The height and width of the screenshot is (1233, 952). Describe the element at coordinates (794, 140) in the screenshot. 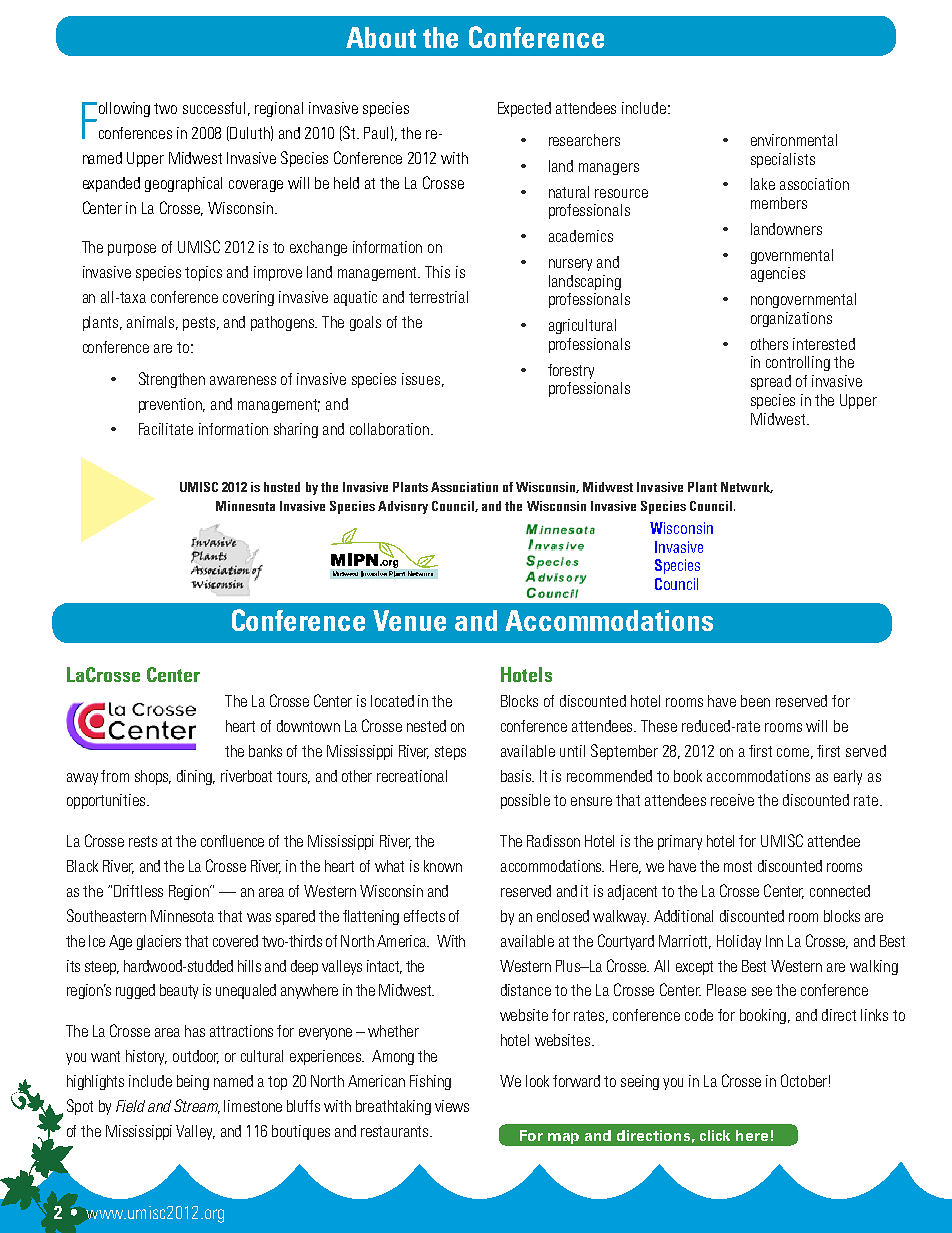

I see `environmental` at that location.
